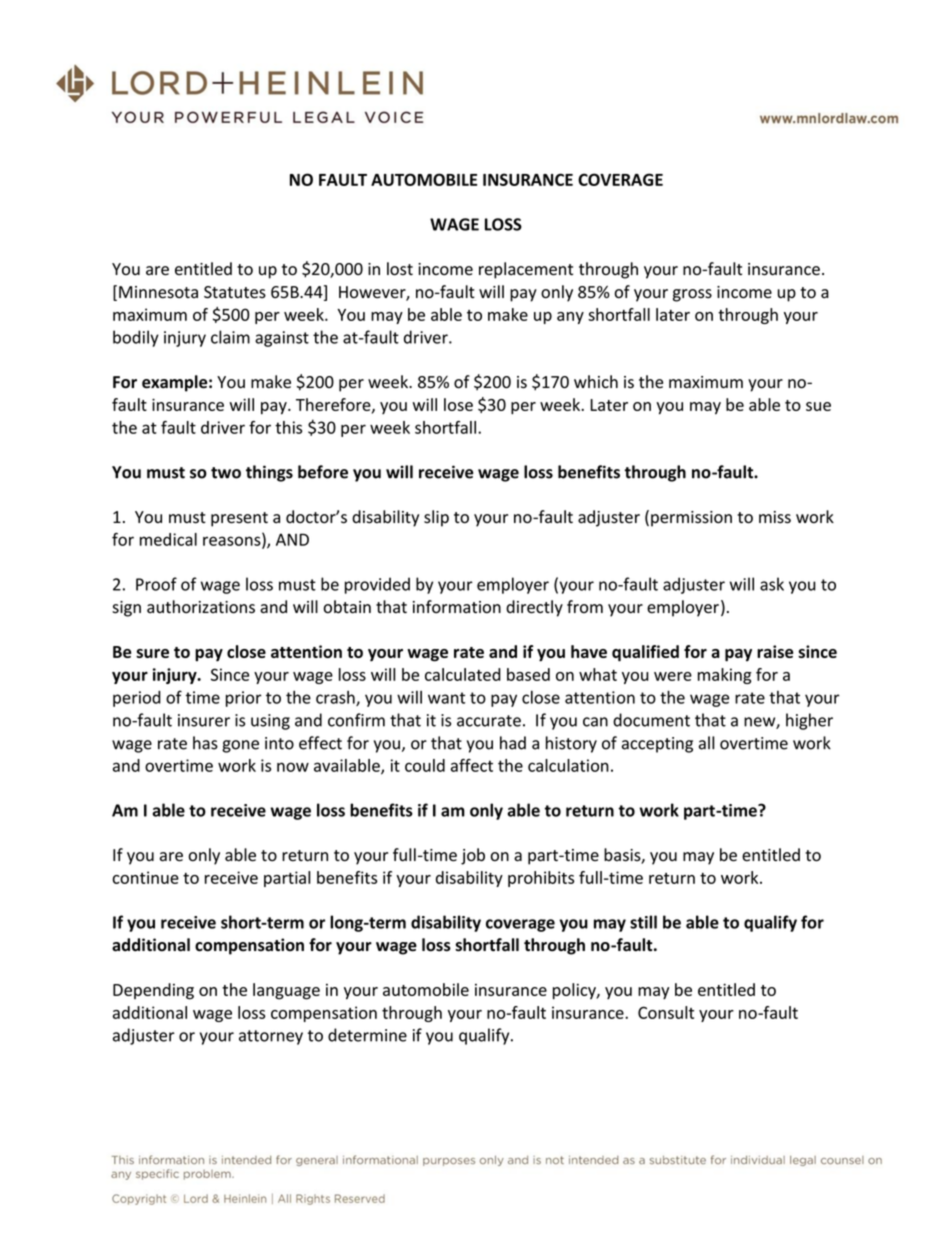 The height and width of the screenshot is (1233, 952). What do you see at coordinates (145, 877) in the screenshot?
I see `continue` at bounding box center [145, 877].
